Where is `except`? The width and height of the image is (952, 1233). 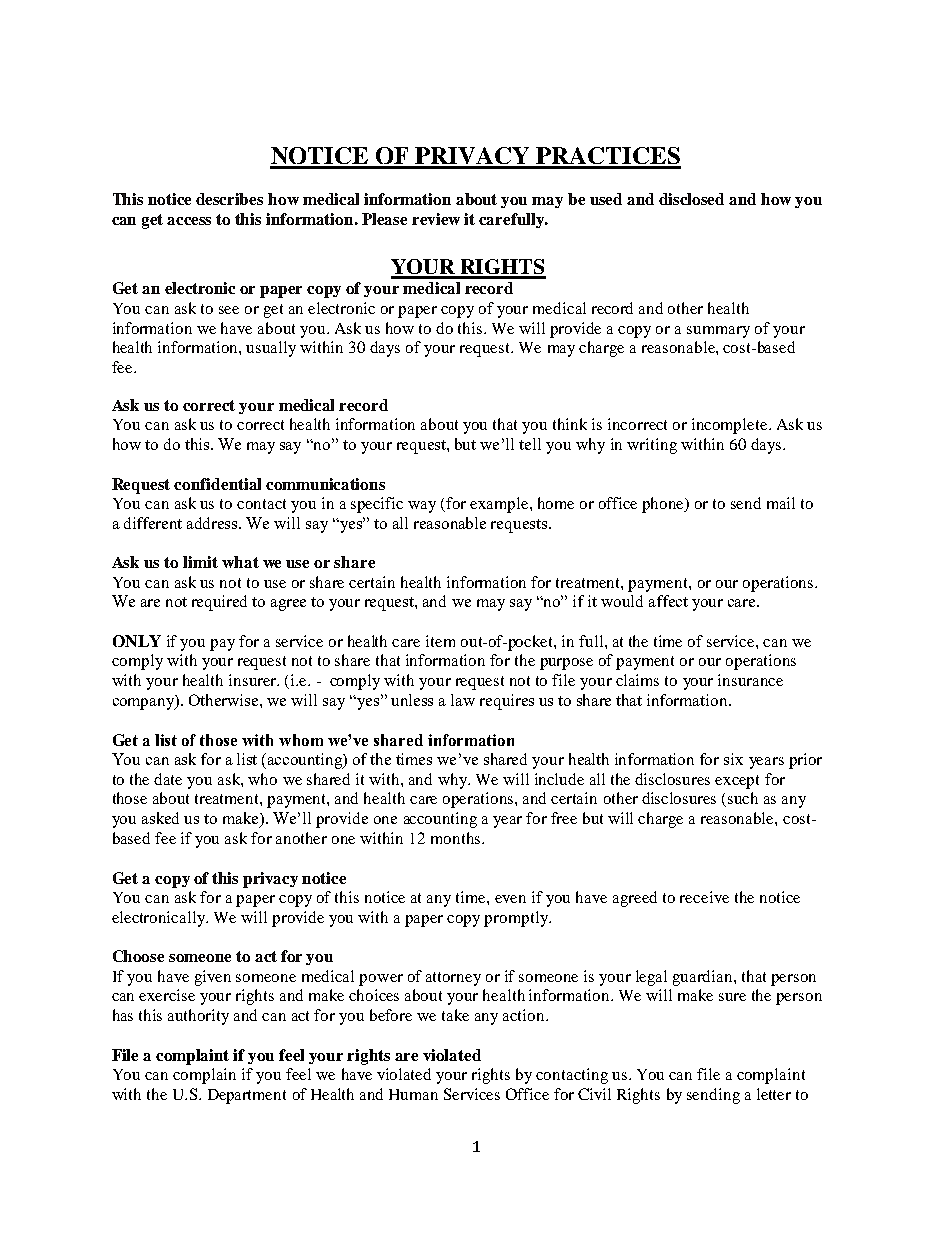 except is located at coordinates (737, 782).
